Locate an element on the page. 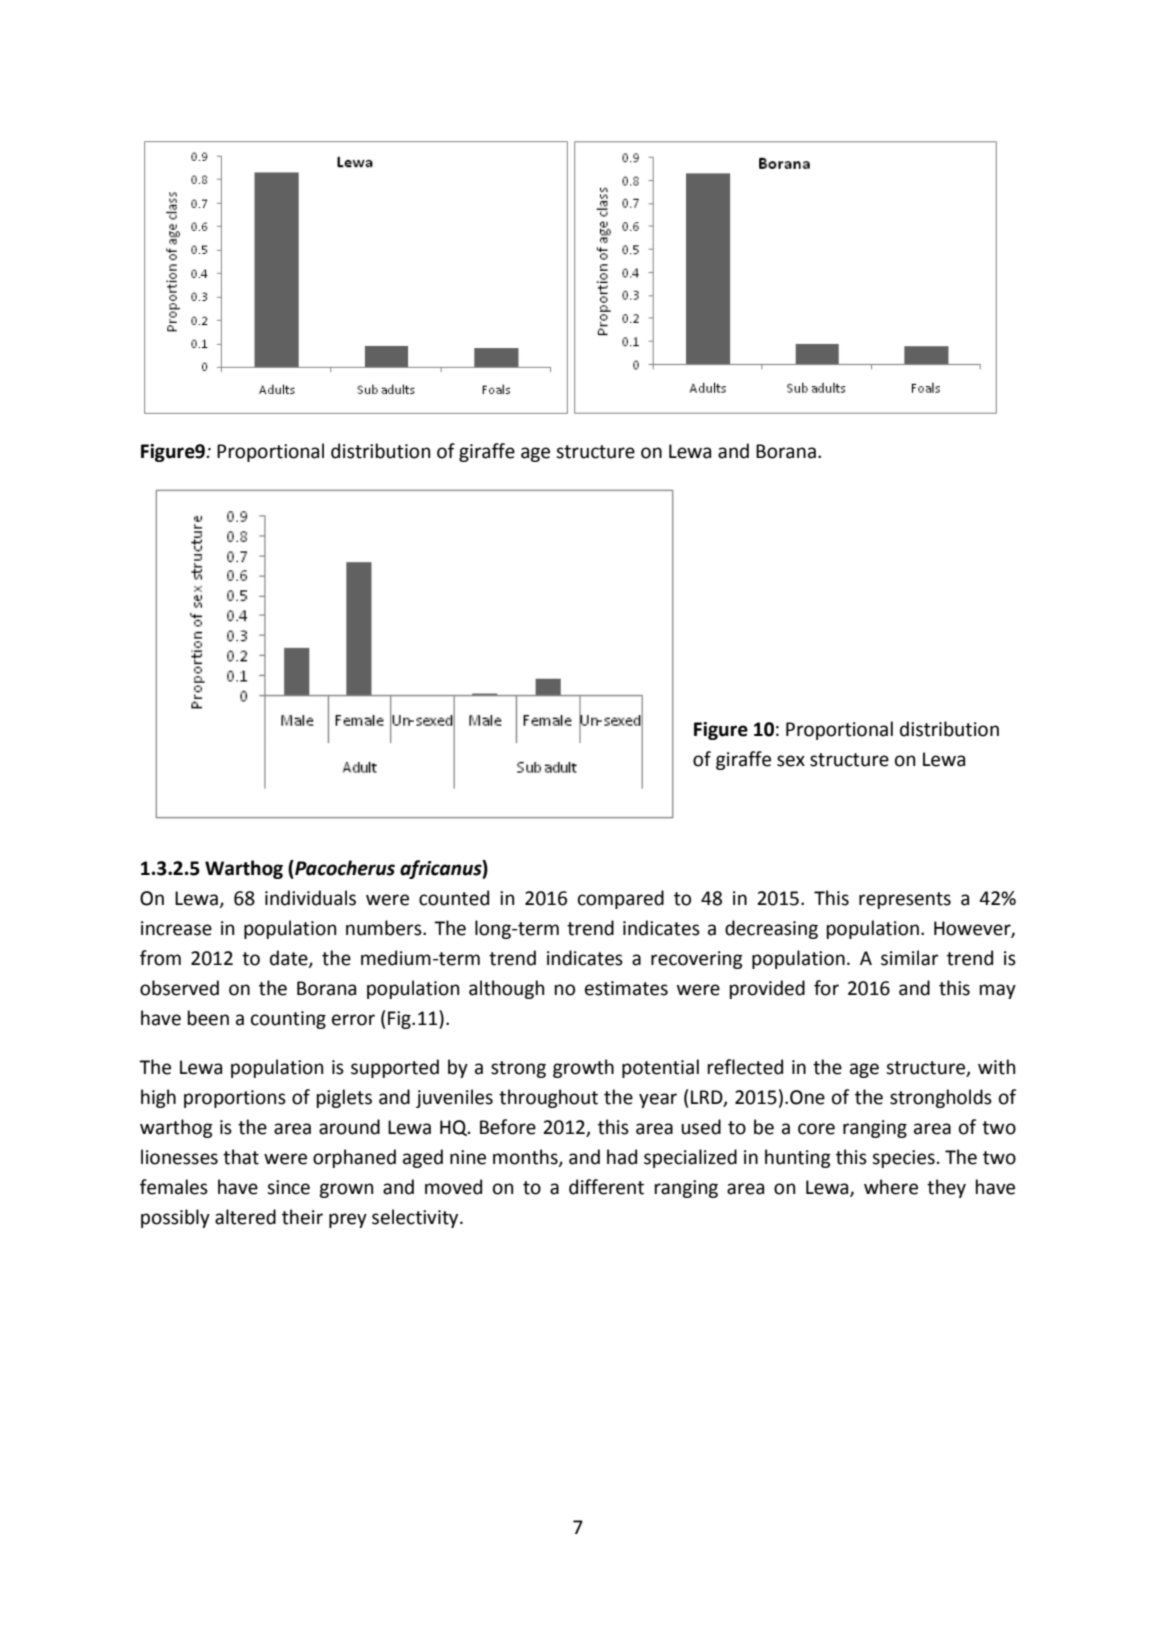 The width and height of the image is (1156, 1635). altered is located at coordinates (245, 1217).
